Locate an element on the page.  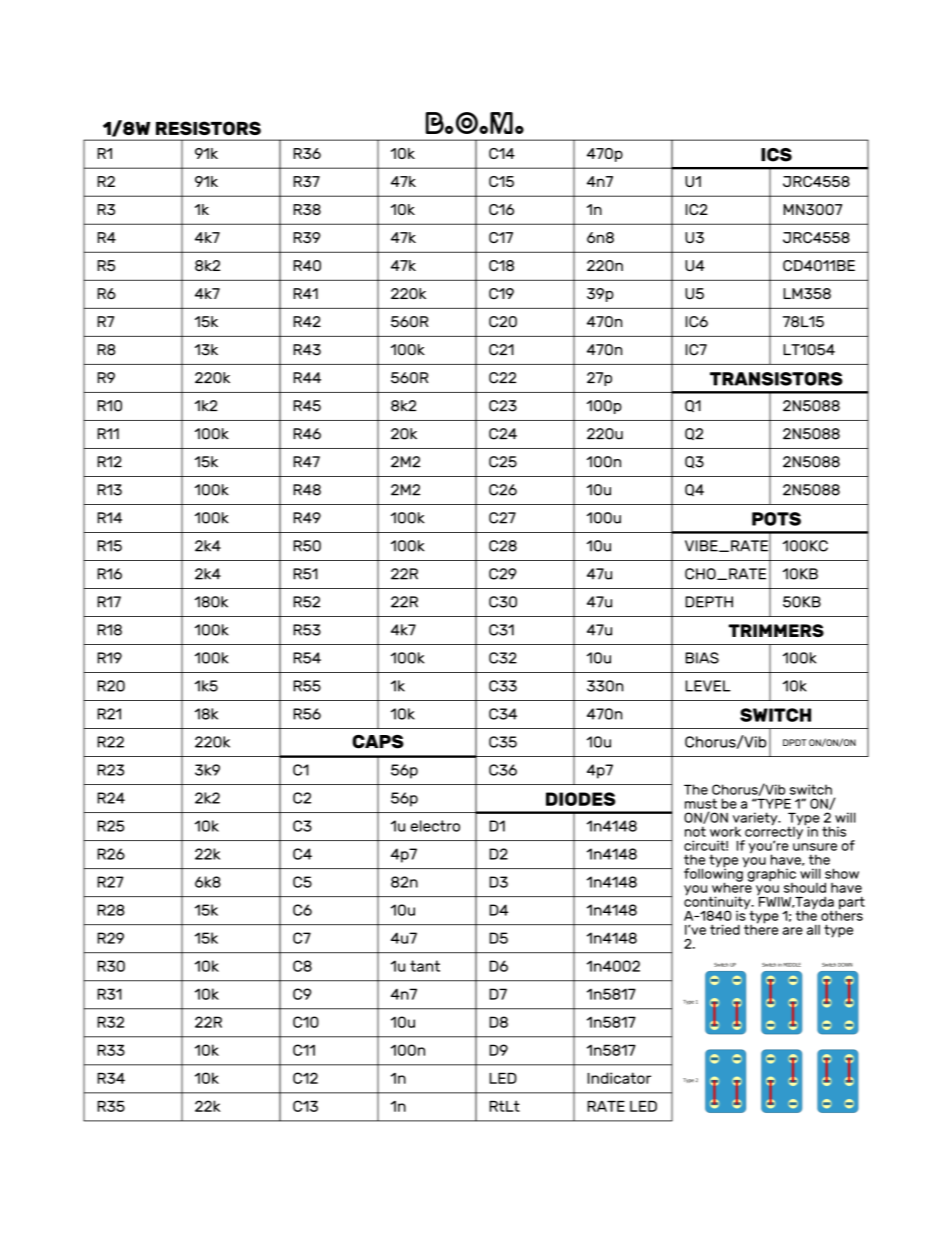
POTS is located at coordinates (776, 519).
